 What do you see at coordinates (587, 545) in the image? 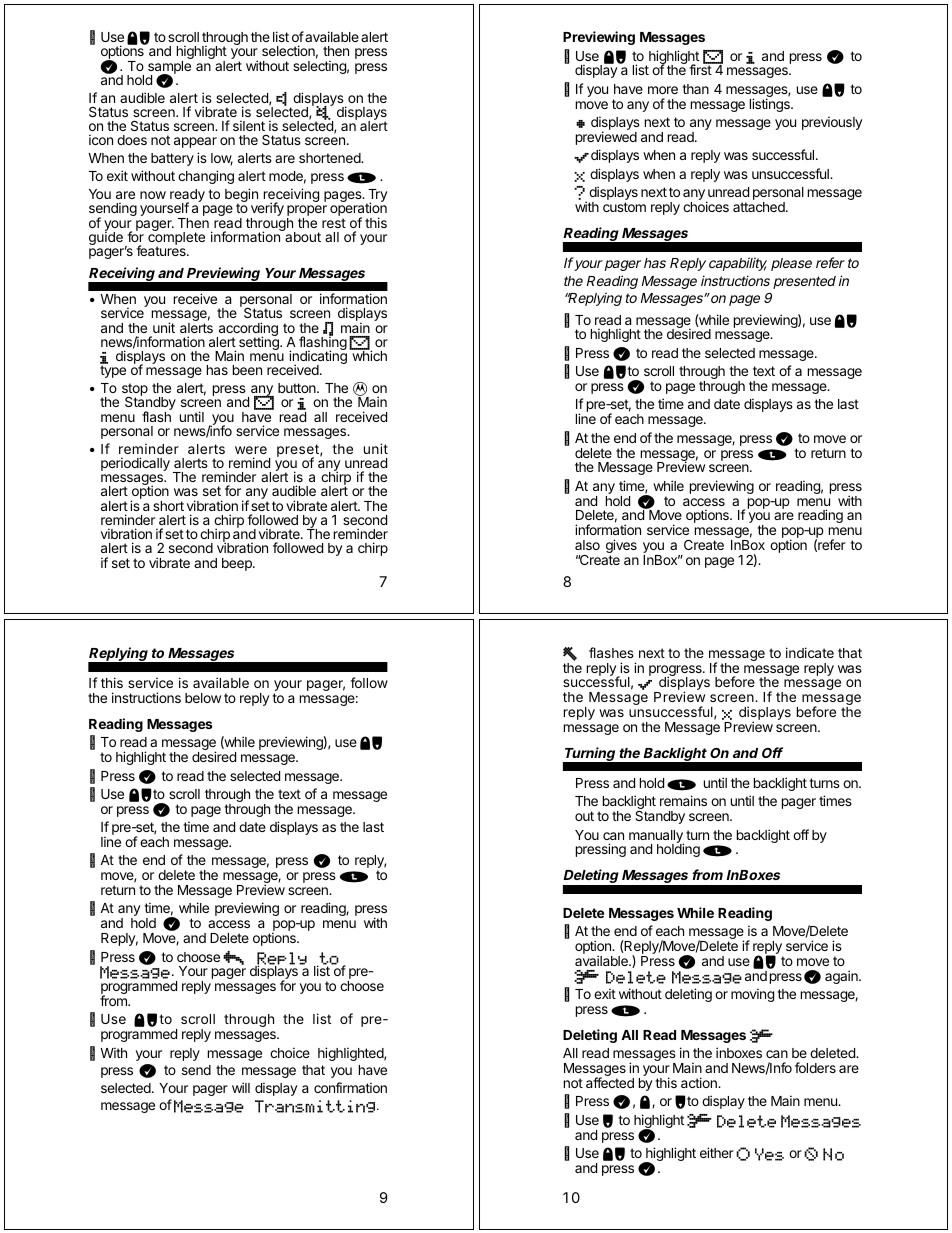
I see `also` at bounding box center [587, 545].
